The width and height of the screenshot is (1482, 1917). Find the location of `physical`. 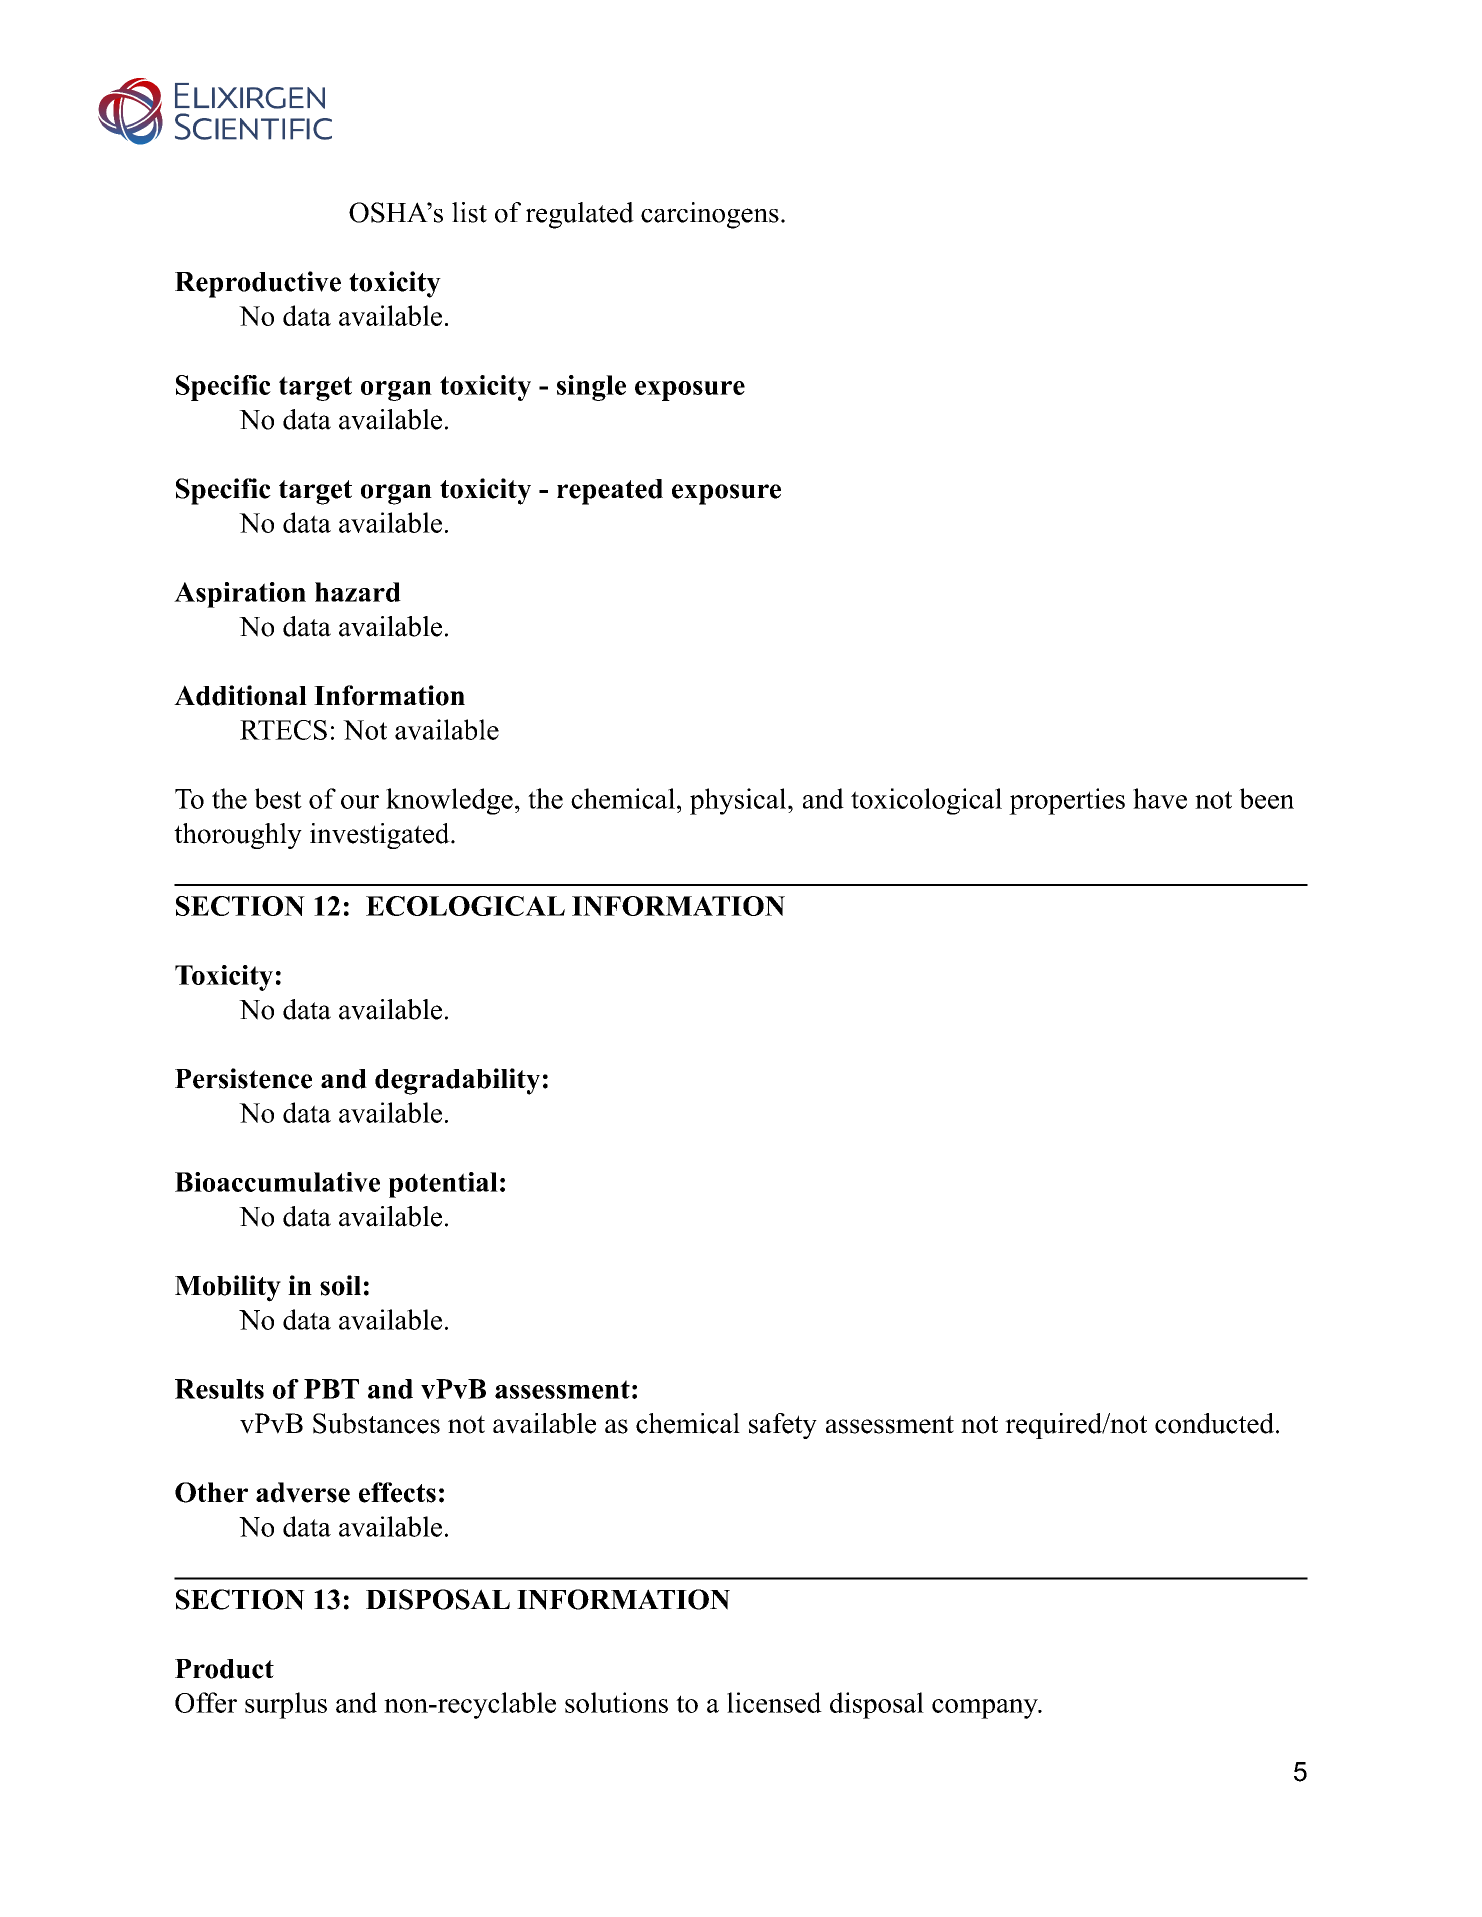

physical is located at coordinates (739, 801).
